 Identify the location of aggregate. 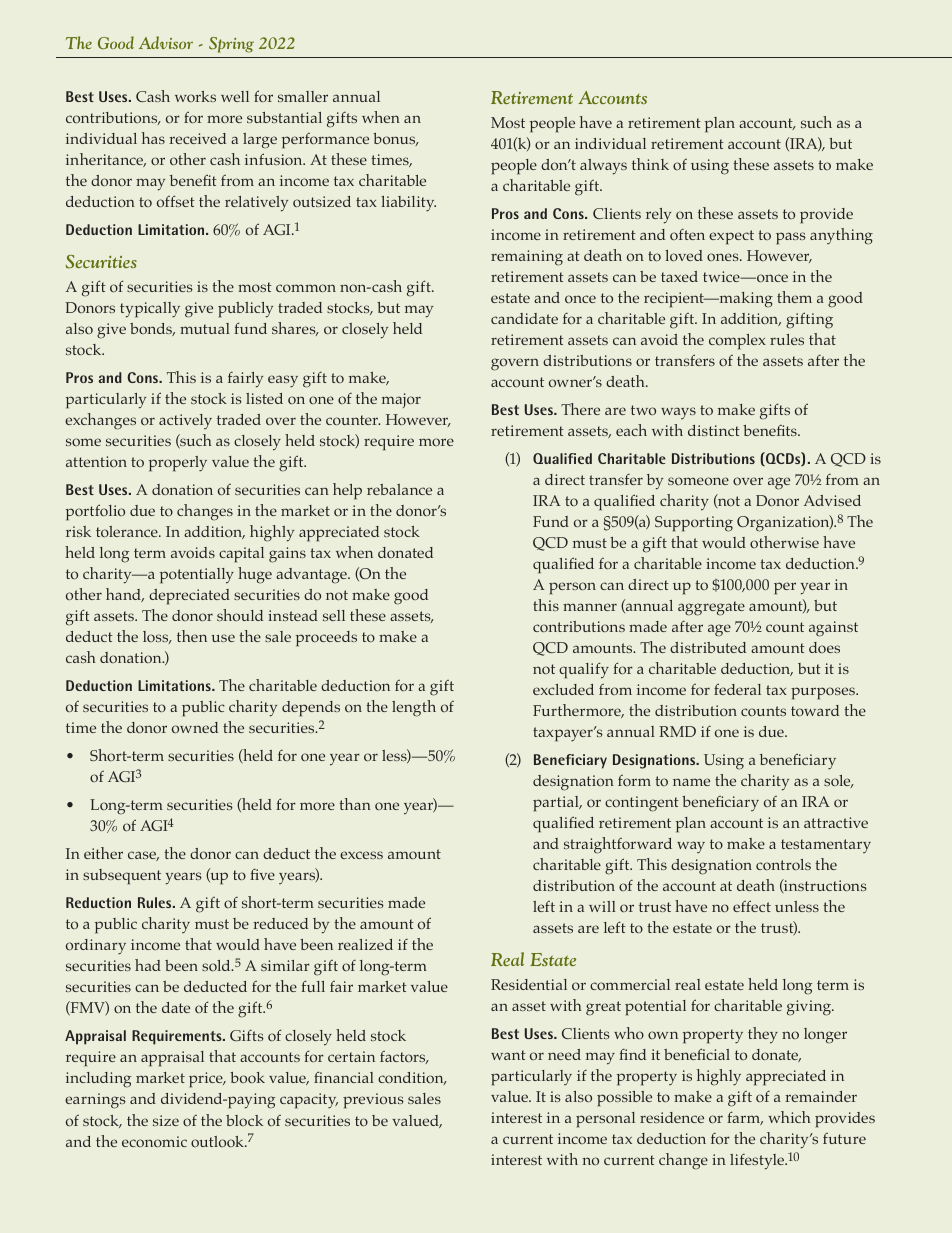
(711, 608).
